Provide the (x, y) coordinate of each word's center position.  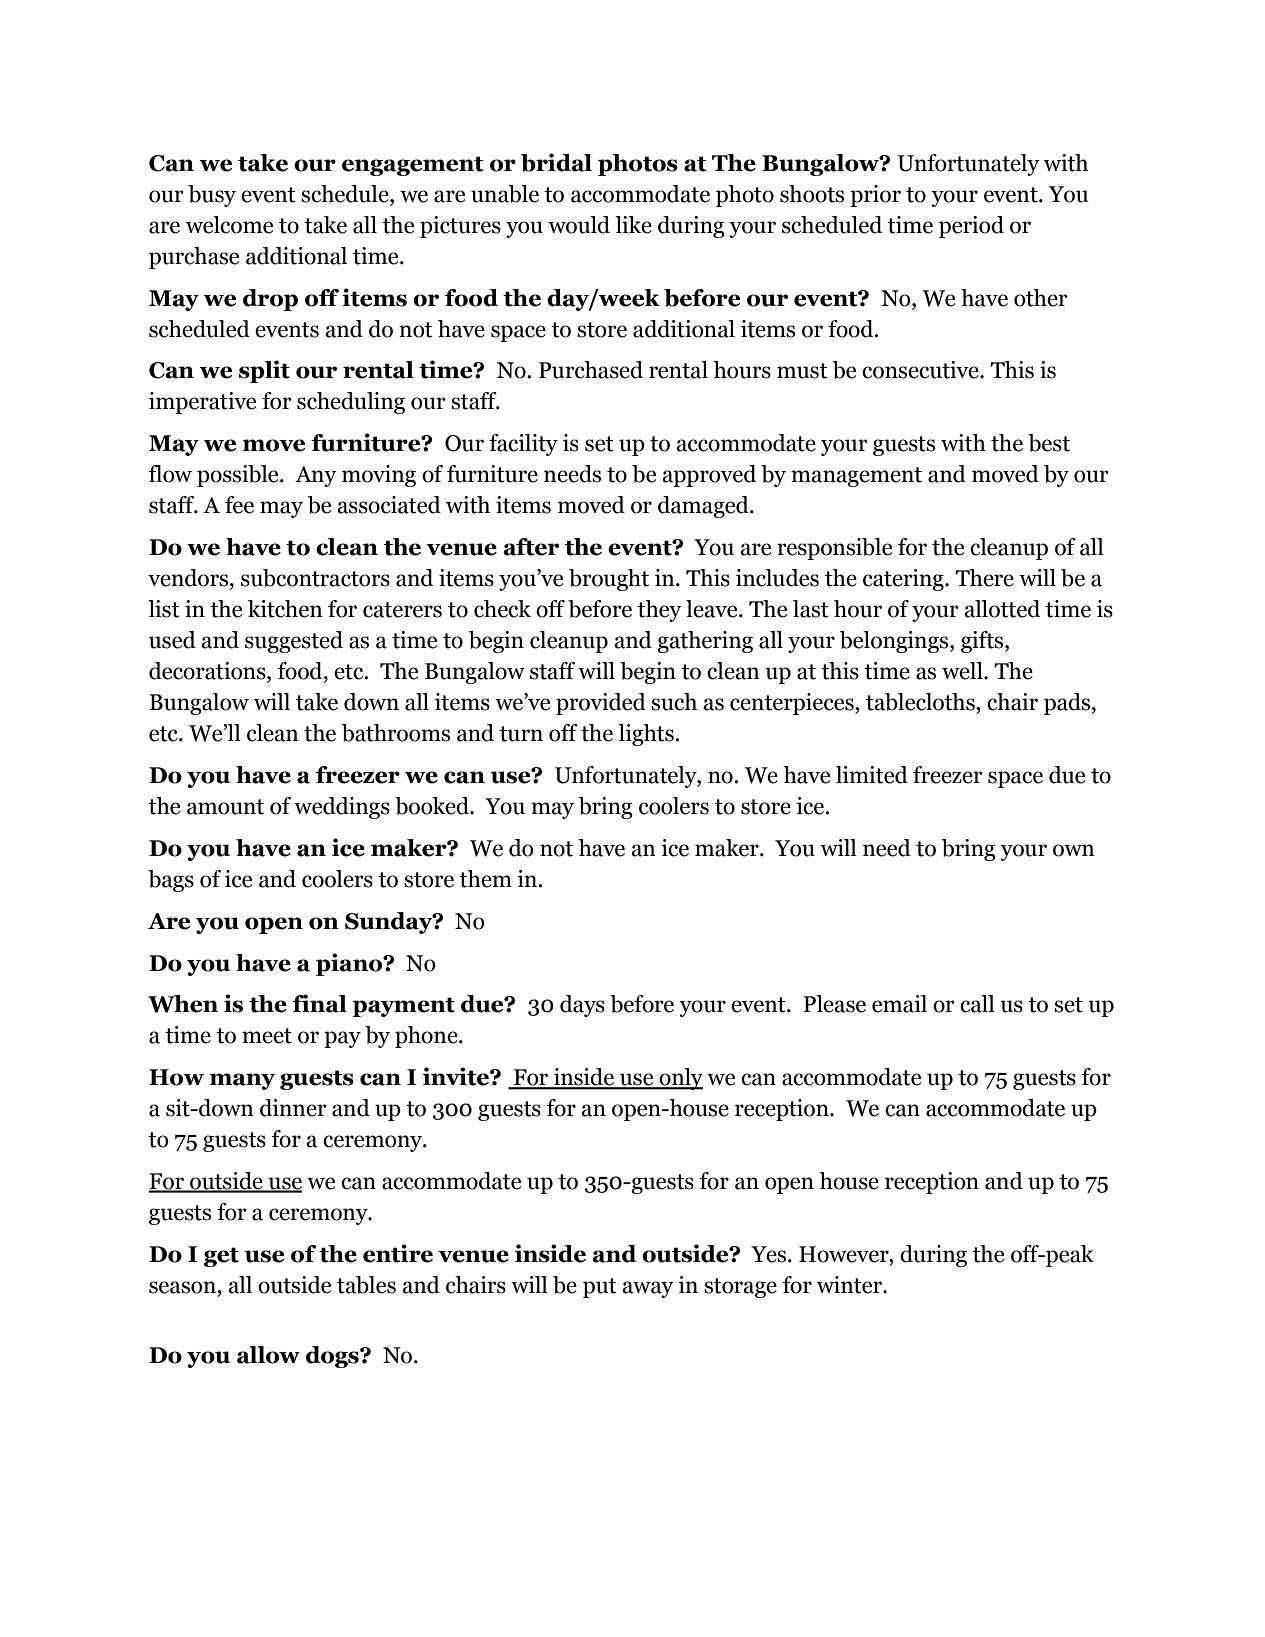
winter (850, 1285)
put (600, 1288)
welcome (229, 225)
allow (268, 1355)
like (633, 225)
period (971, 227)
